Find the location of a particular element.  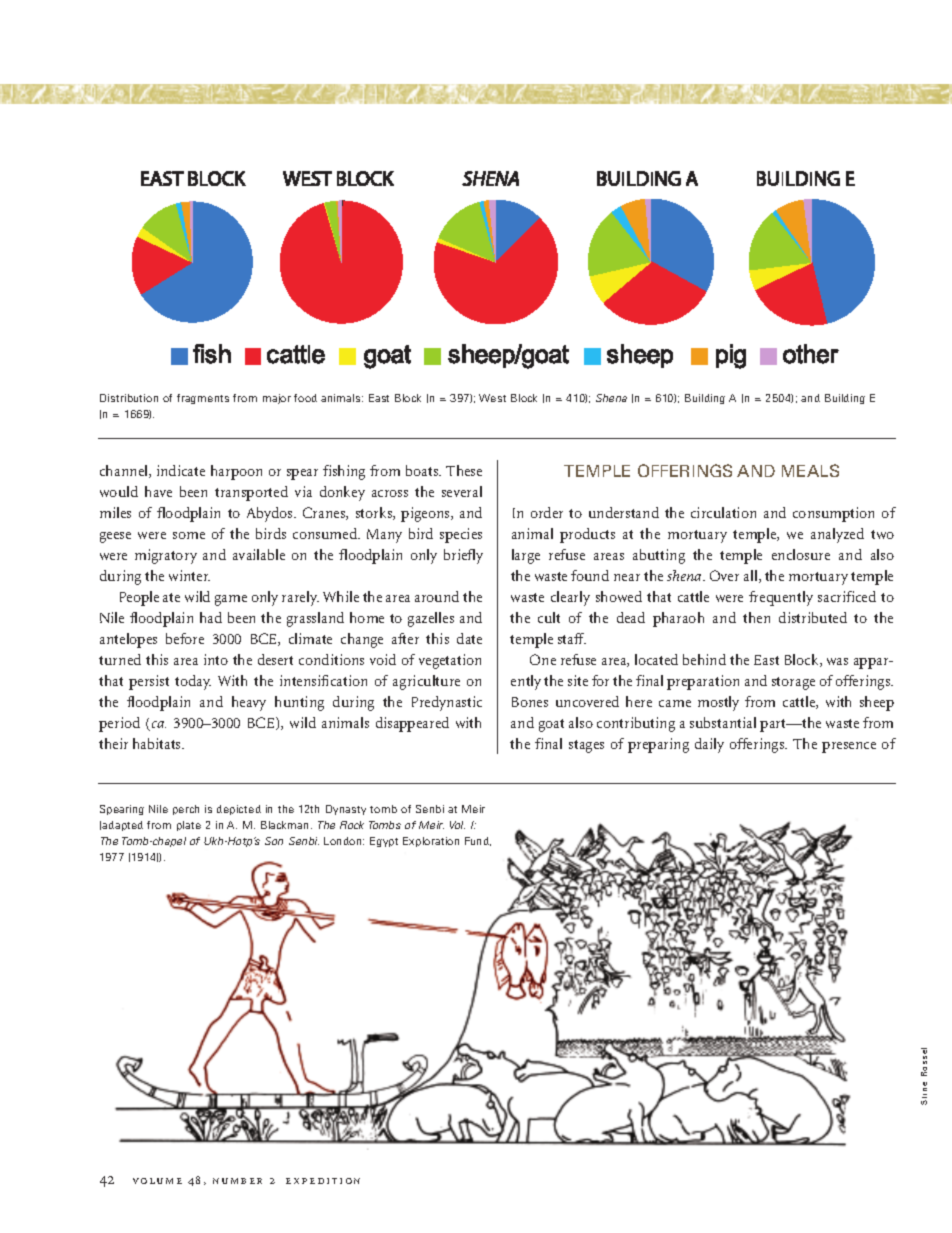

Exploration is located at coordinates (431, 842).
